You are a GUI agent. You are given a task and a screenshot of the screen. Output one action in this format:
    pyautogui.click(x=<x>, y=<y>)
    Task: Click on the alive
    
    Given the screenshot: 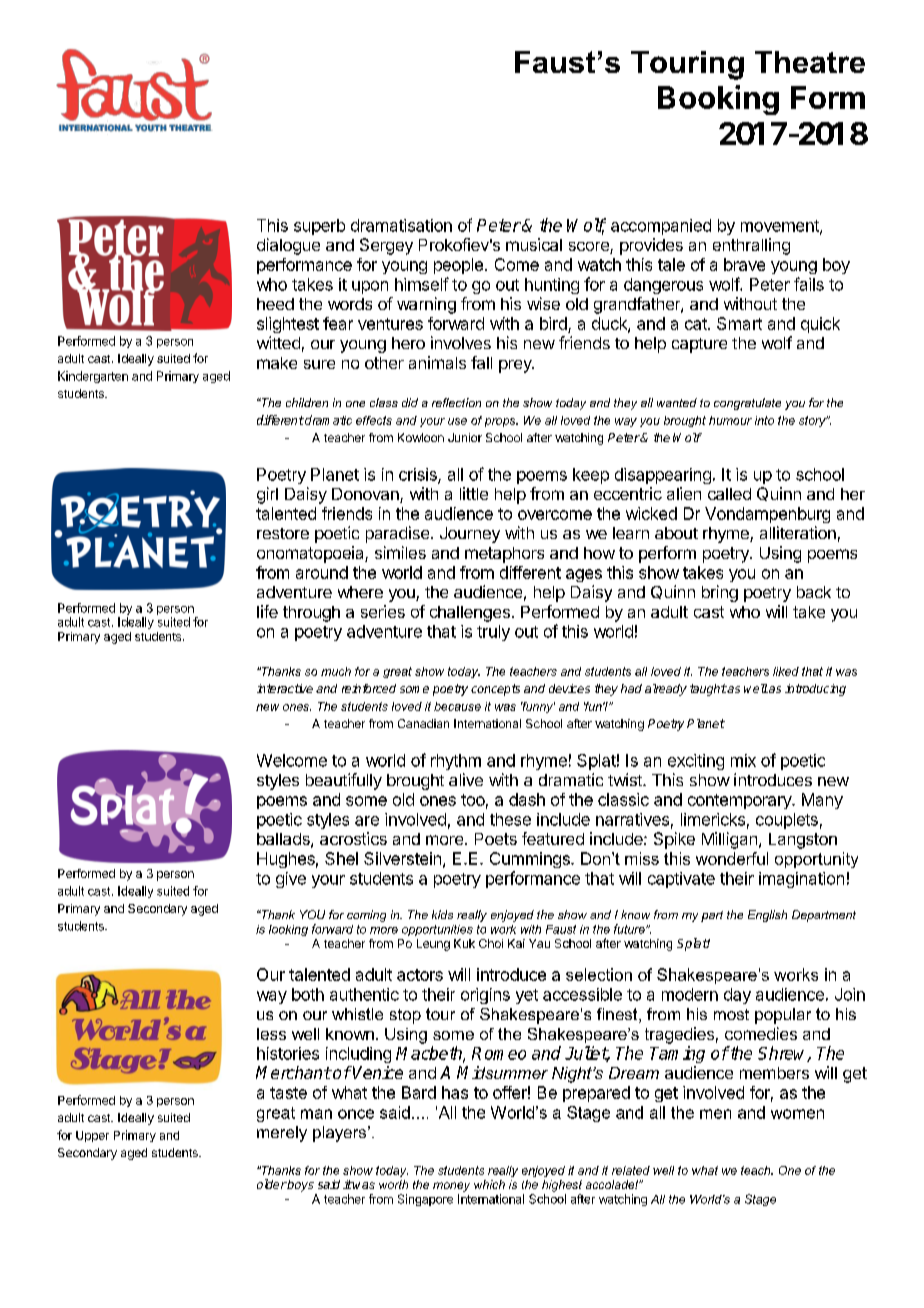 What is the action you would take?
    pyautogui.click(x=466, y=779)
